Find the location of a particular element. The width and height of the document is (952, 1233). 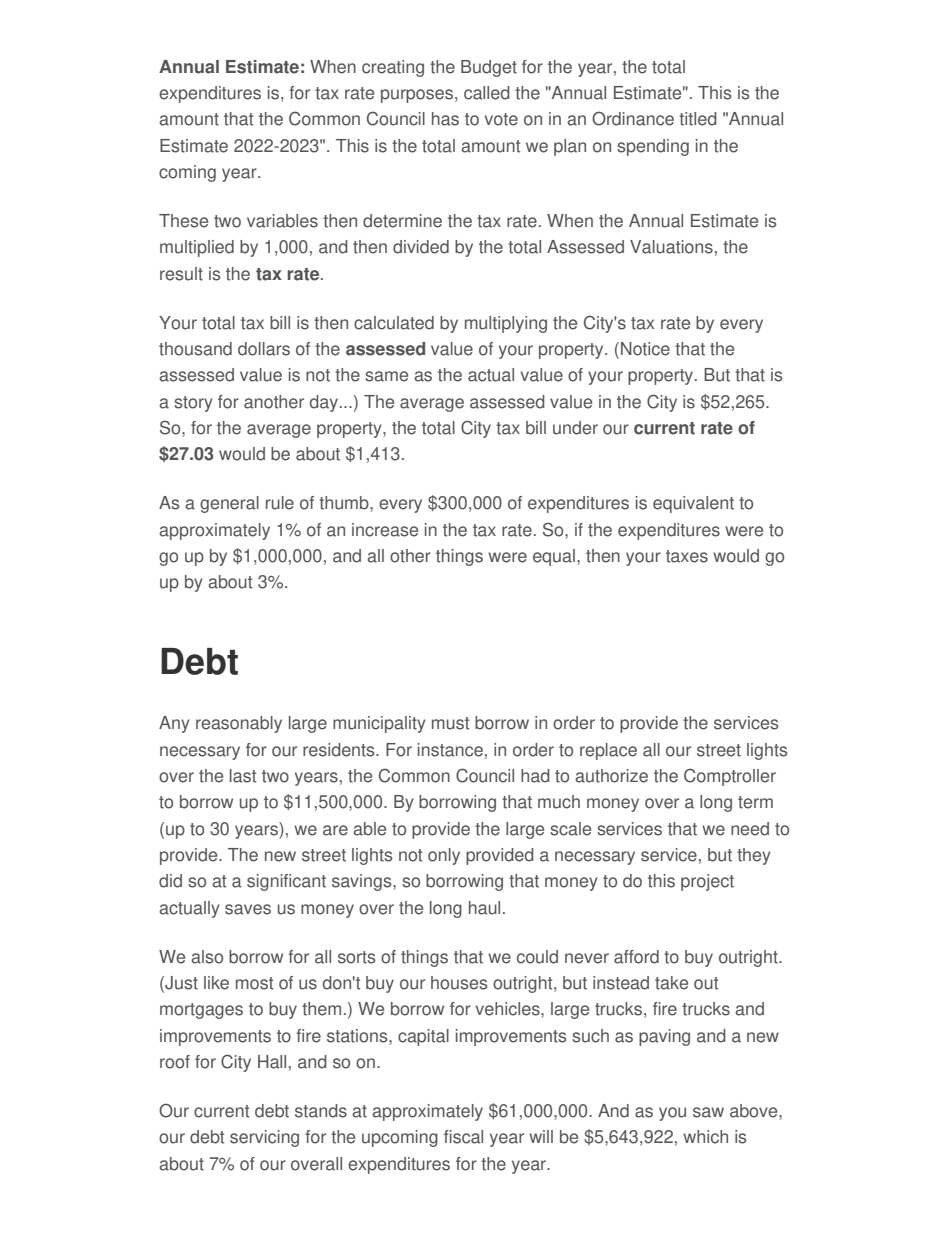

instance is located at coordinates (450, 750).
